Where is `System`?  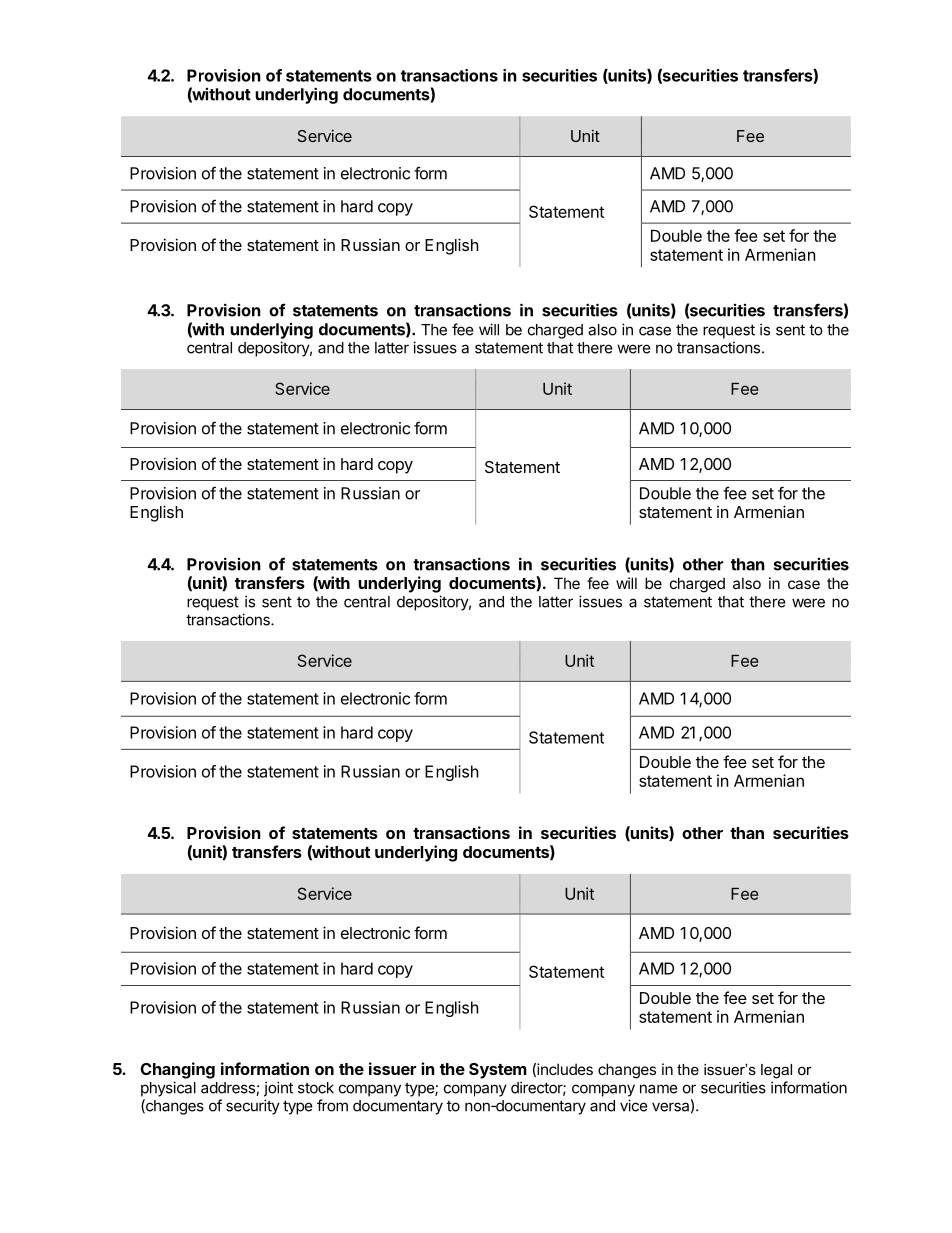
System is located at coordinates (498, 1071).
